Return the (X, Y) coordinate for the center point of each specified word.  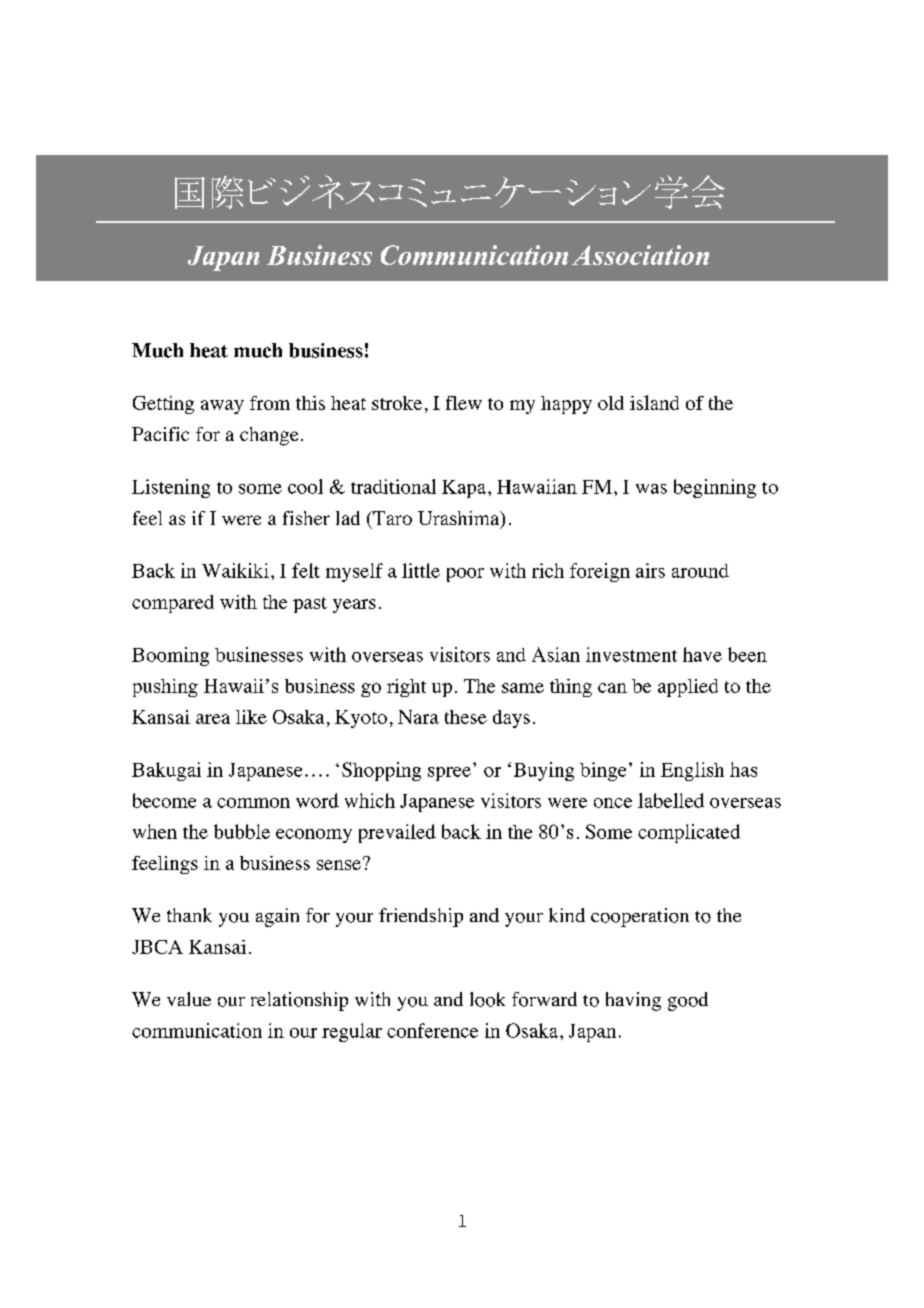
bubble (242, 831)
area (213, 719)
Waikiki (235, 570)
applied (688, 688)
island (654, 402)
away (222, 407)
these (466, 717)
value (189, 999)
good (688, 1001)
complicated (689, 833)
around (700, 571)
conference (432, 1030)
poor (465, 575)
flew (464, 403)
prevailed (397, 833)
